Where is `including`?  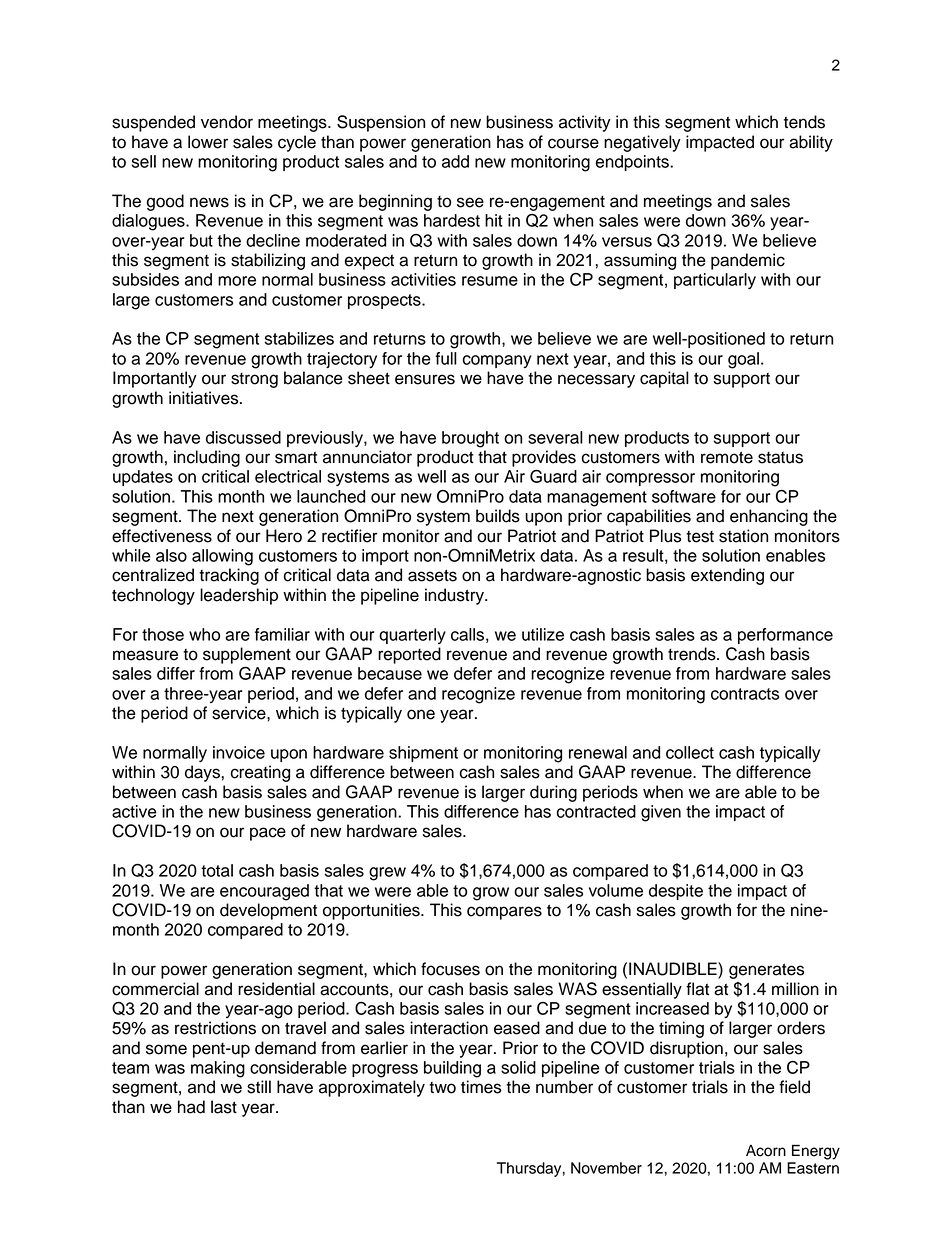
including is located at coordinates (207, 458).
